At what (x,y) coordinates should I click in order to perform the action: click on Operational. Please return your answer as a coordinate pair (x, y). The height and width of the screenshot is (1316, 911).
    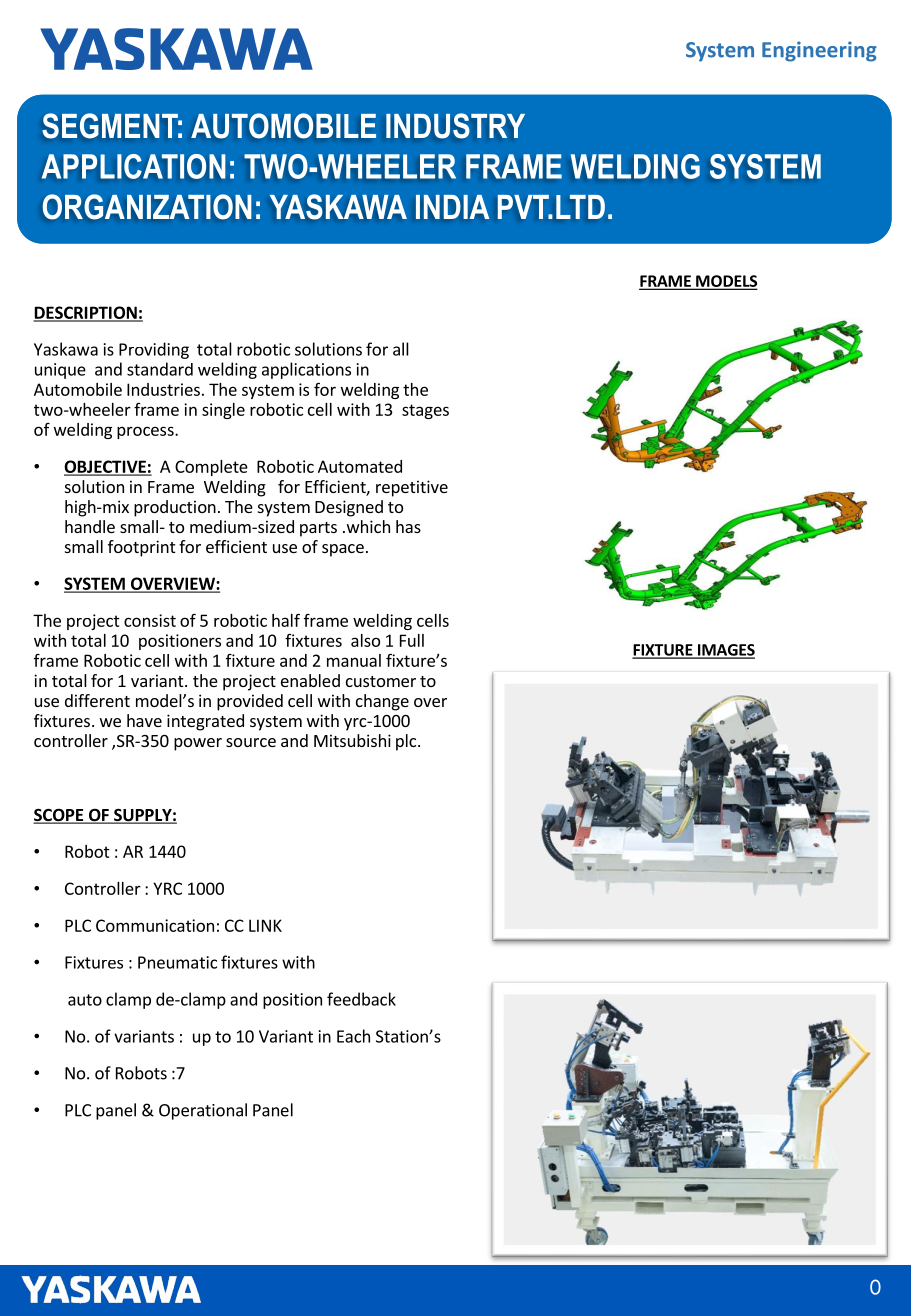
    Looking at the image, I should click on (203, 1111).
